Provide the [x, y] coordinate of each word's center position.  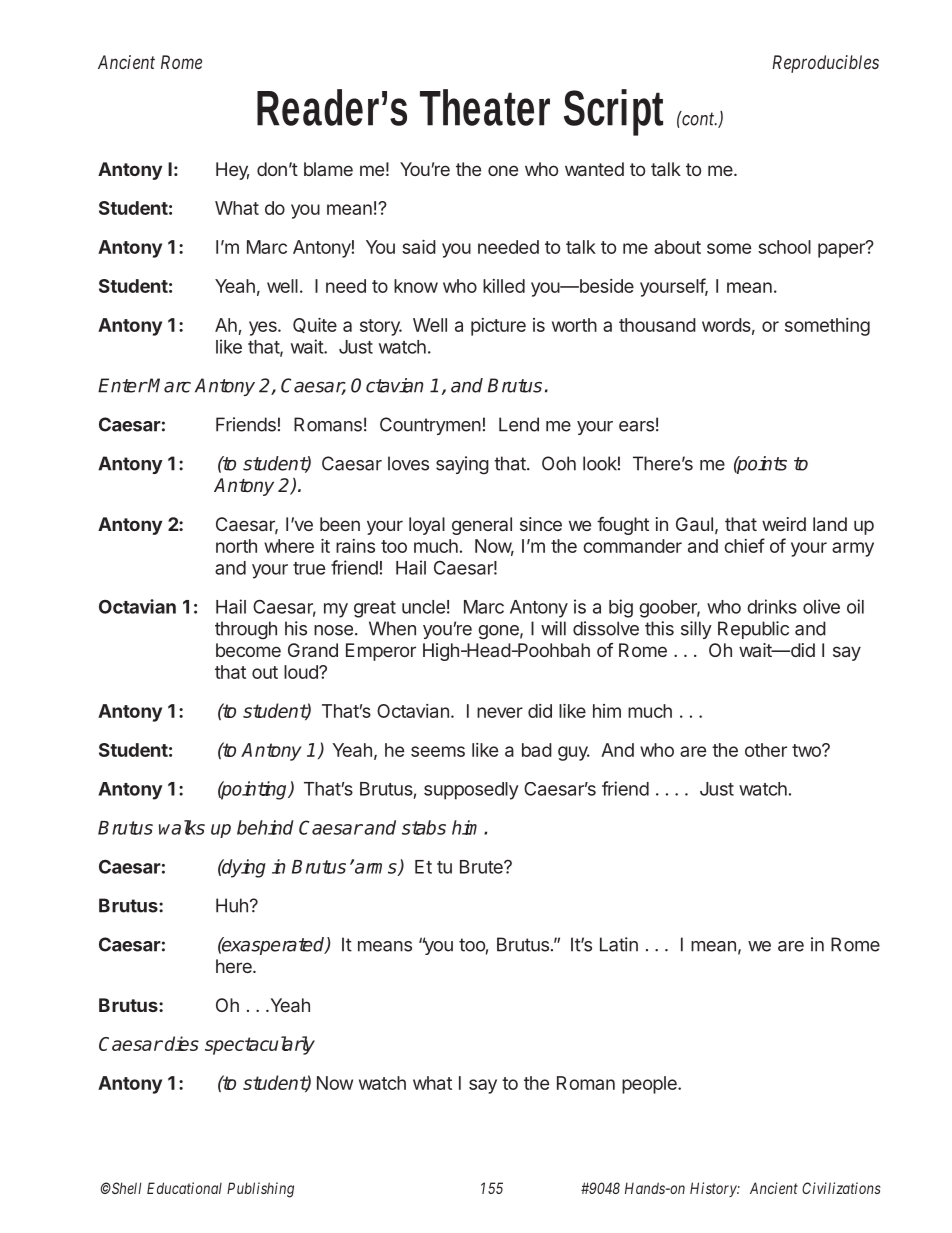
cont [698, 119]
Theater [485, 107]
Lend [519, 424]
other [766, 750]
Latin [619, 944]
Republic [753, 630]
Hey [232, 171]
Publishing [260, 1190]
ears [636, 426]
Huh [232, 905]
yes [264, 328]
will [553, 628]
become [248, 650]
